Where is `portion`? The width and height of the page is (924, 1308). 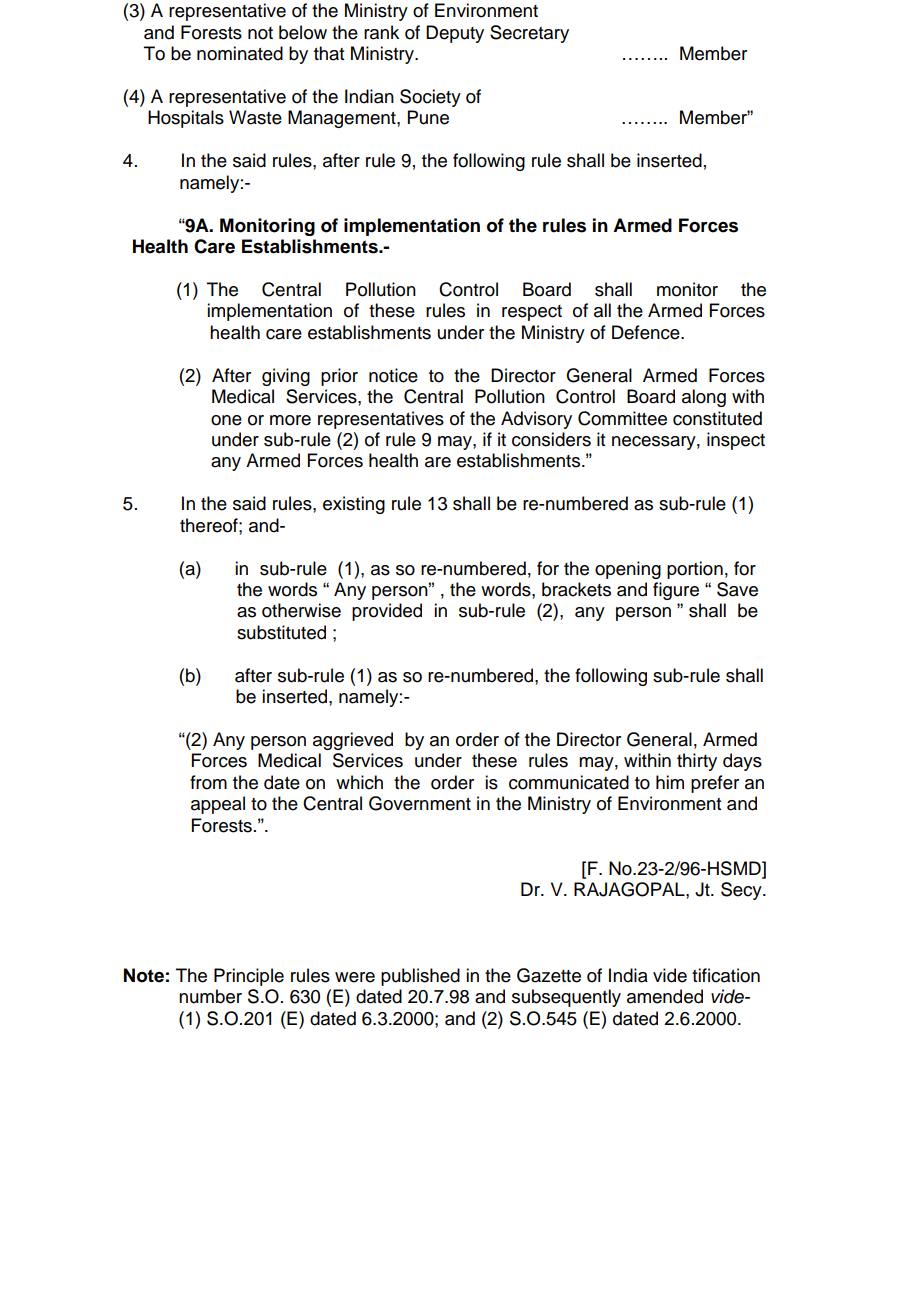
portion is located at coordinates (695, 570).
